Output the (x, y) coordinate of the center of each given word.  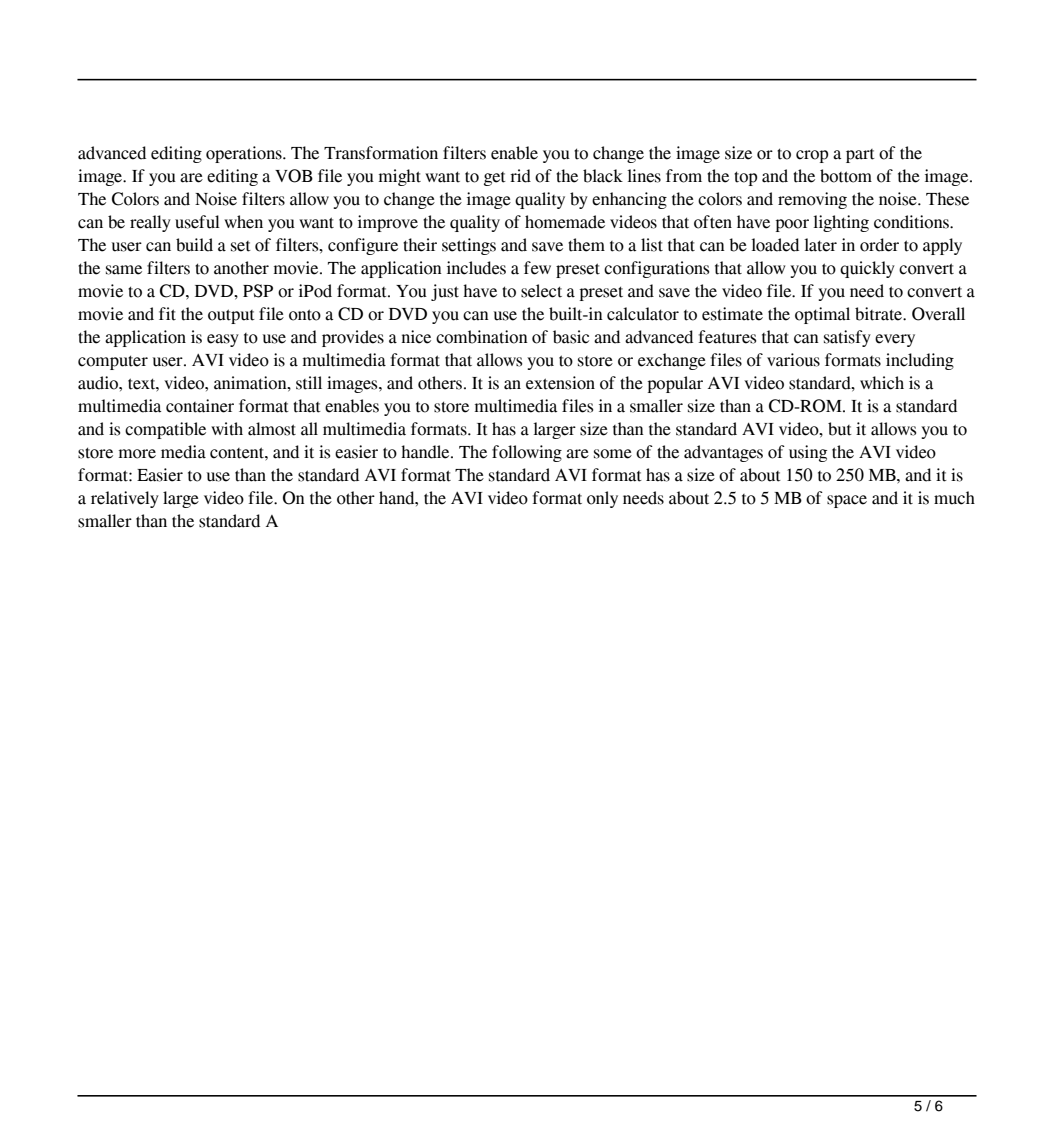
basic (571, 337)
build (194, 245)
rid (520, 176)
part (860, 156)
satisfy (847, 338)
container (200, 406)
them (586, 245)
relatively (125, 499)
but (840, 429)
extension (560, 383)
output (231, 316)
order (879, 245)
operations (245, 154)
